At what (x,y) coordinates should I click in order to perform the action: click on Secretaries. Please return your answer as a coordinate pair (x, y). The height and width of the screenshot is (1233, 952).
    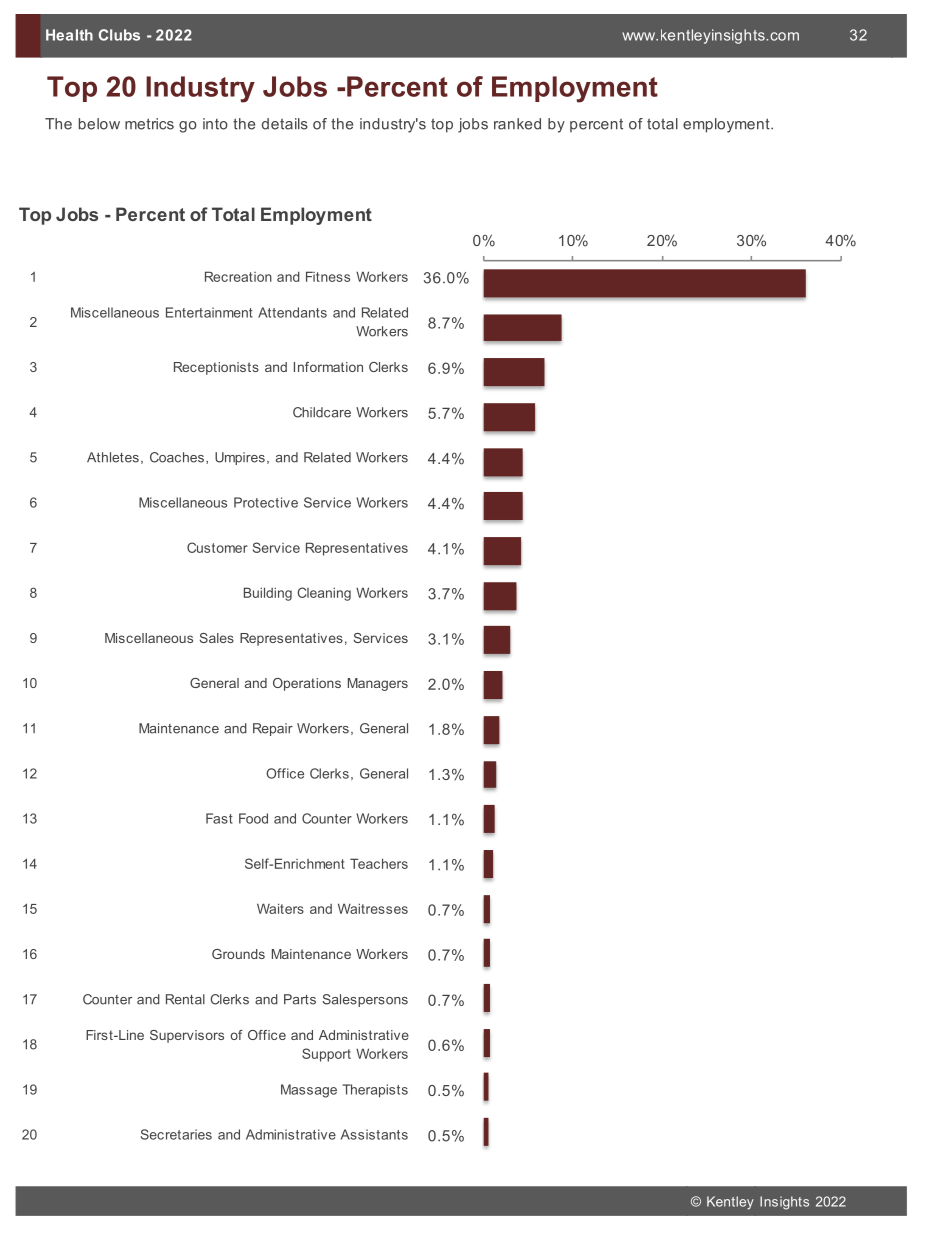
    Looking at the image, I should click on (176, 1134).
